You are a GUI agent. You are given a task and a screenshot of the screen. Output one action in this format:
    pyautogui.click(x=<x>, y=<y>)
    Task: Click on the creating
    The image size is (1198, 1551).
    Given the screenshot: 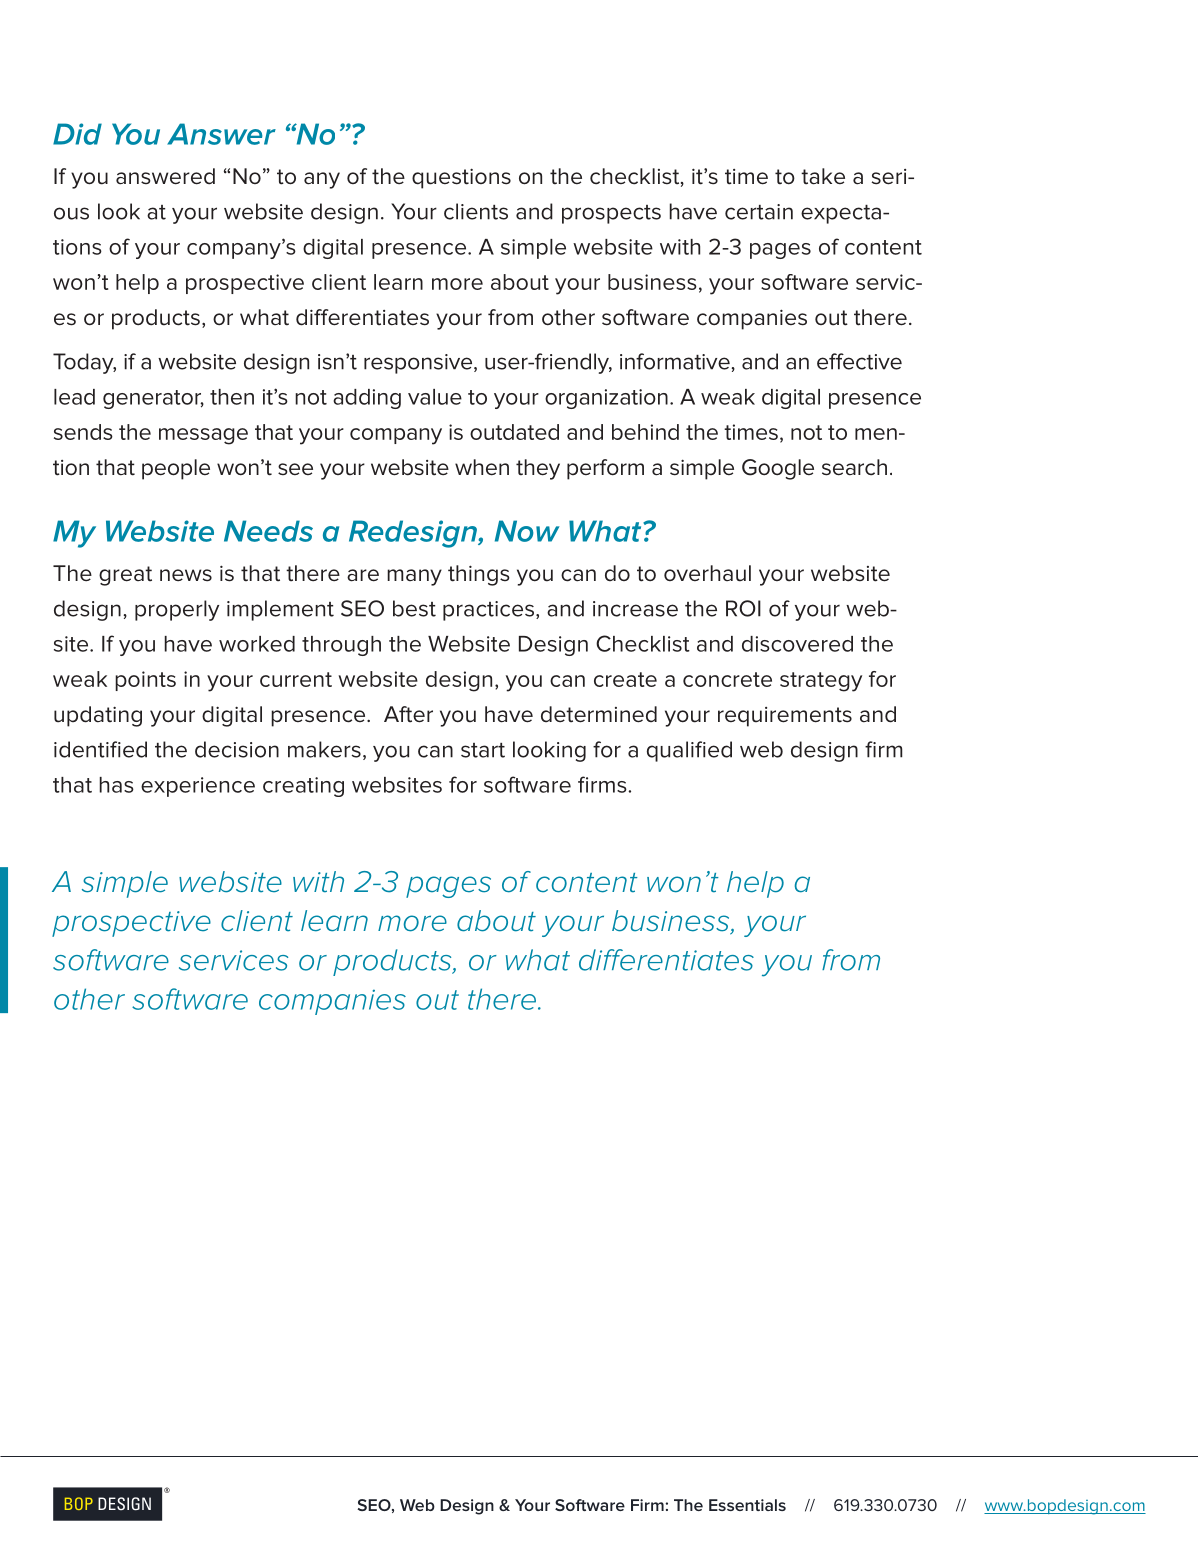 What is the action you would take?
    pyautogui.click(x=303, y=787)
